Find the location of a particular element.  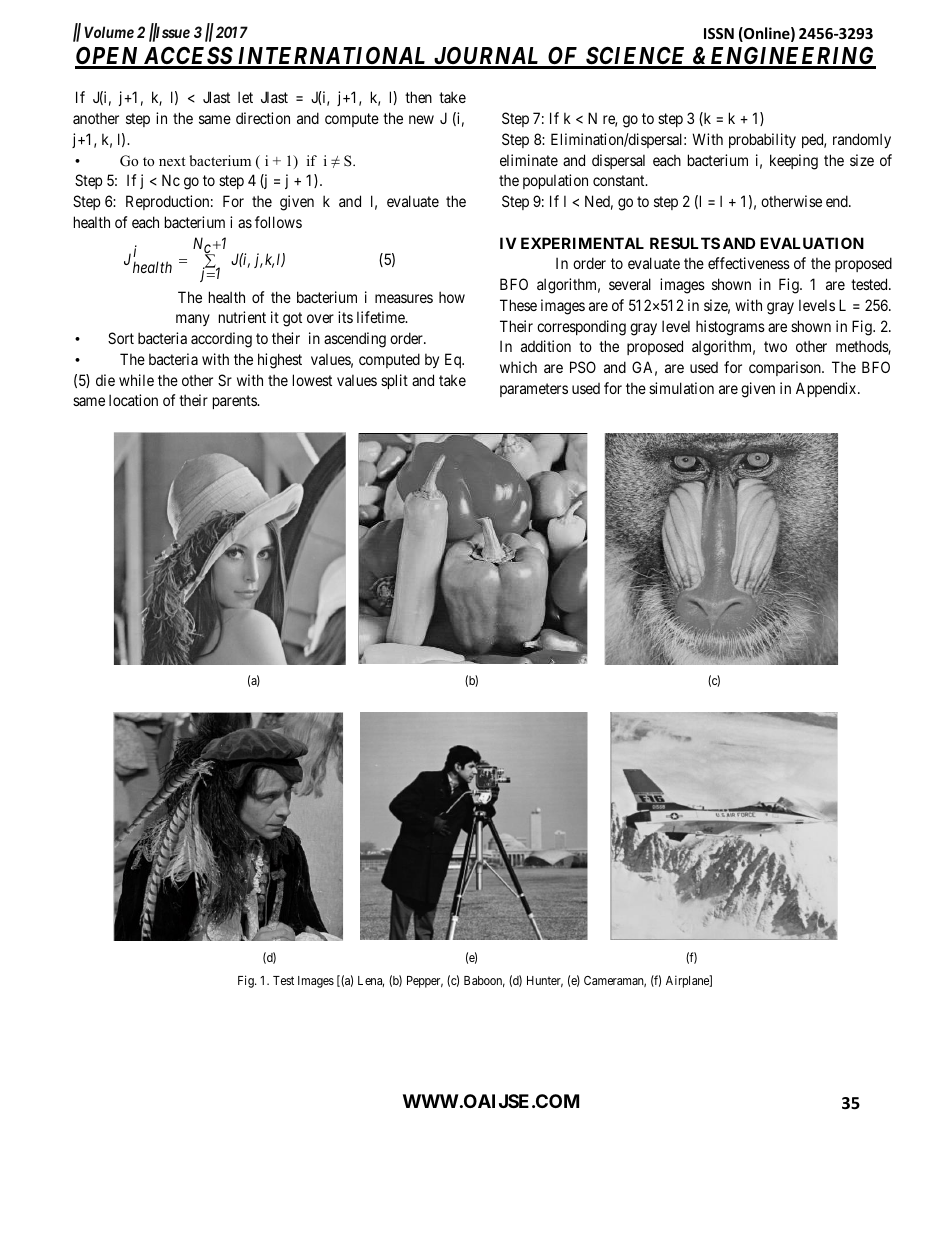

ACCESS is located at coordinates (188, 57).
